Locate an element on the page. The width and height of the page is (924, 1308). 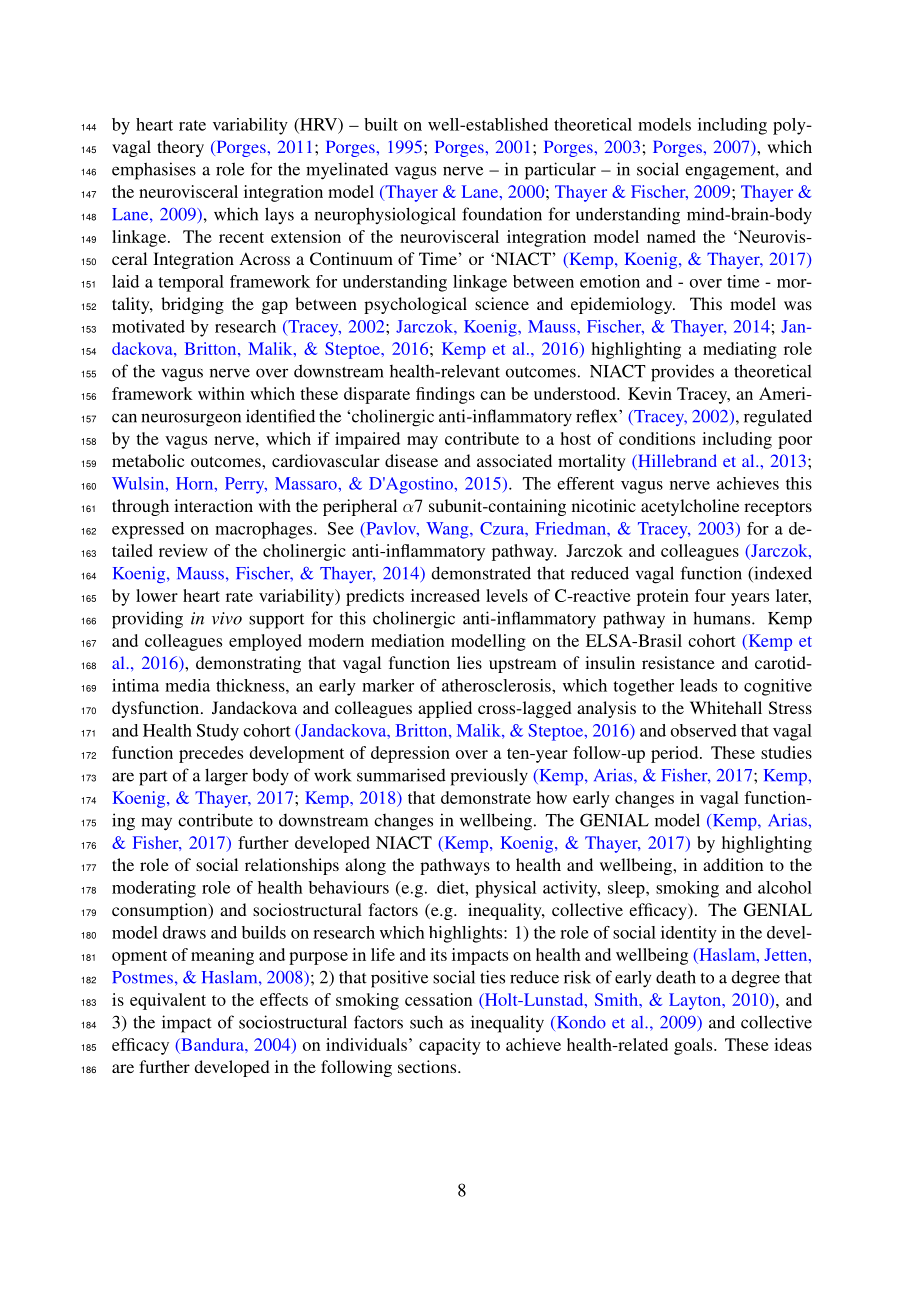
theory is located at coordinates (180, 148).
